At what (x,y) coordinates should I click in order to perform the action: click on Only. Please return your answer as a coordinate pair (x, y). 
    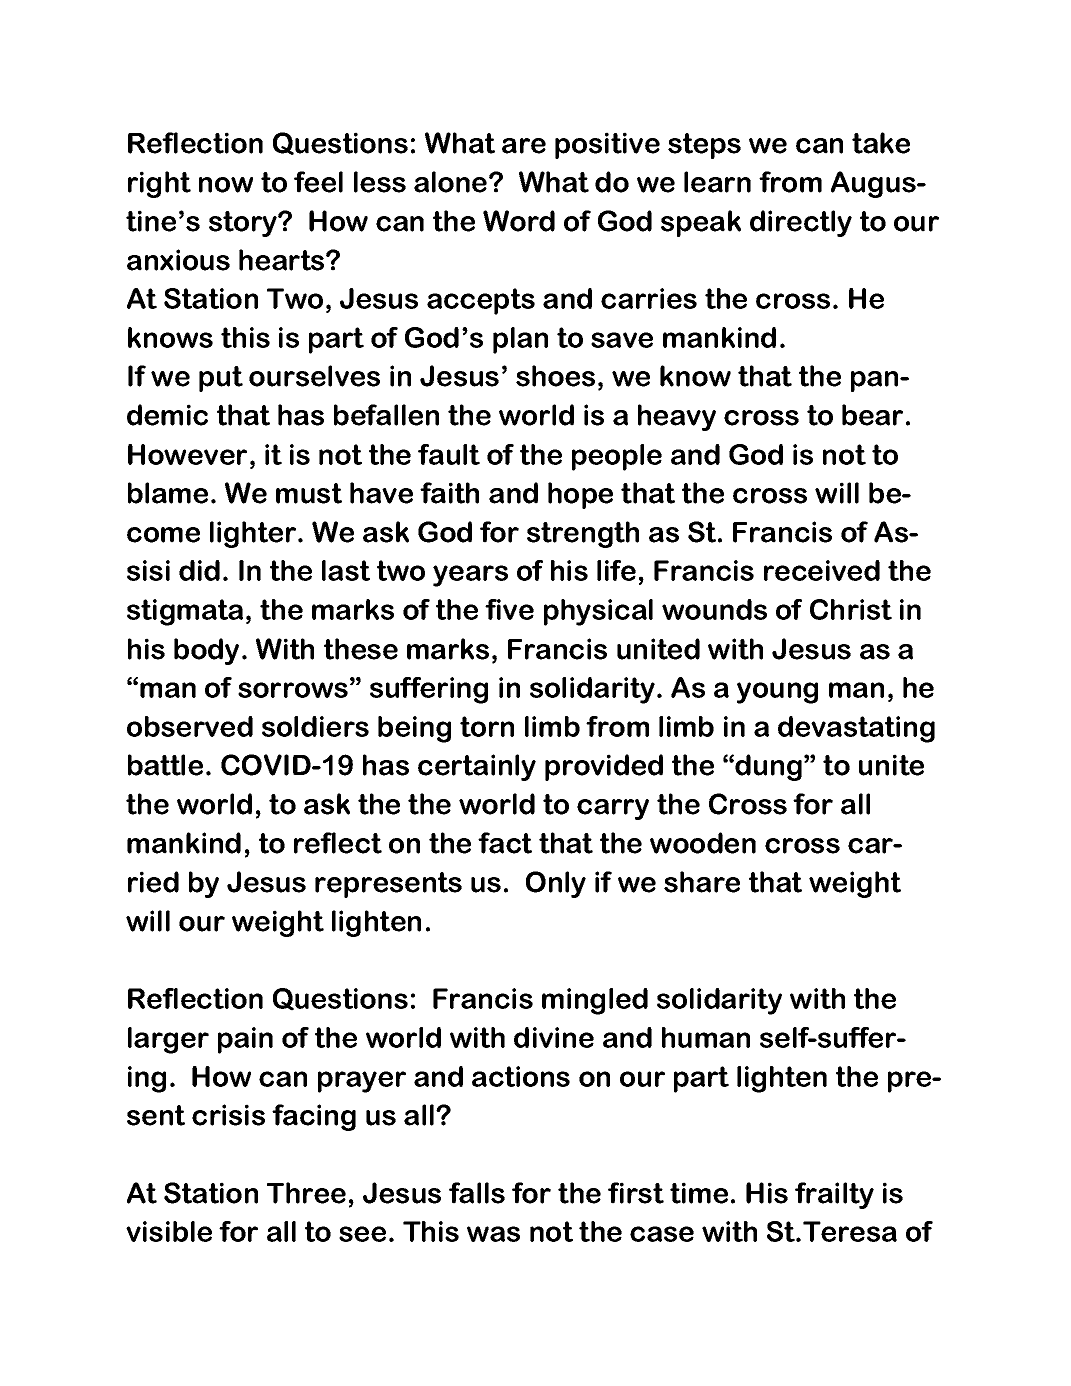
    Looking at the image, I should click on (556, 884).
